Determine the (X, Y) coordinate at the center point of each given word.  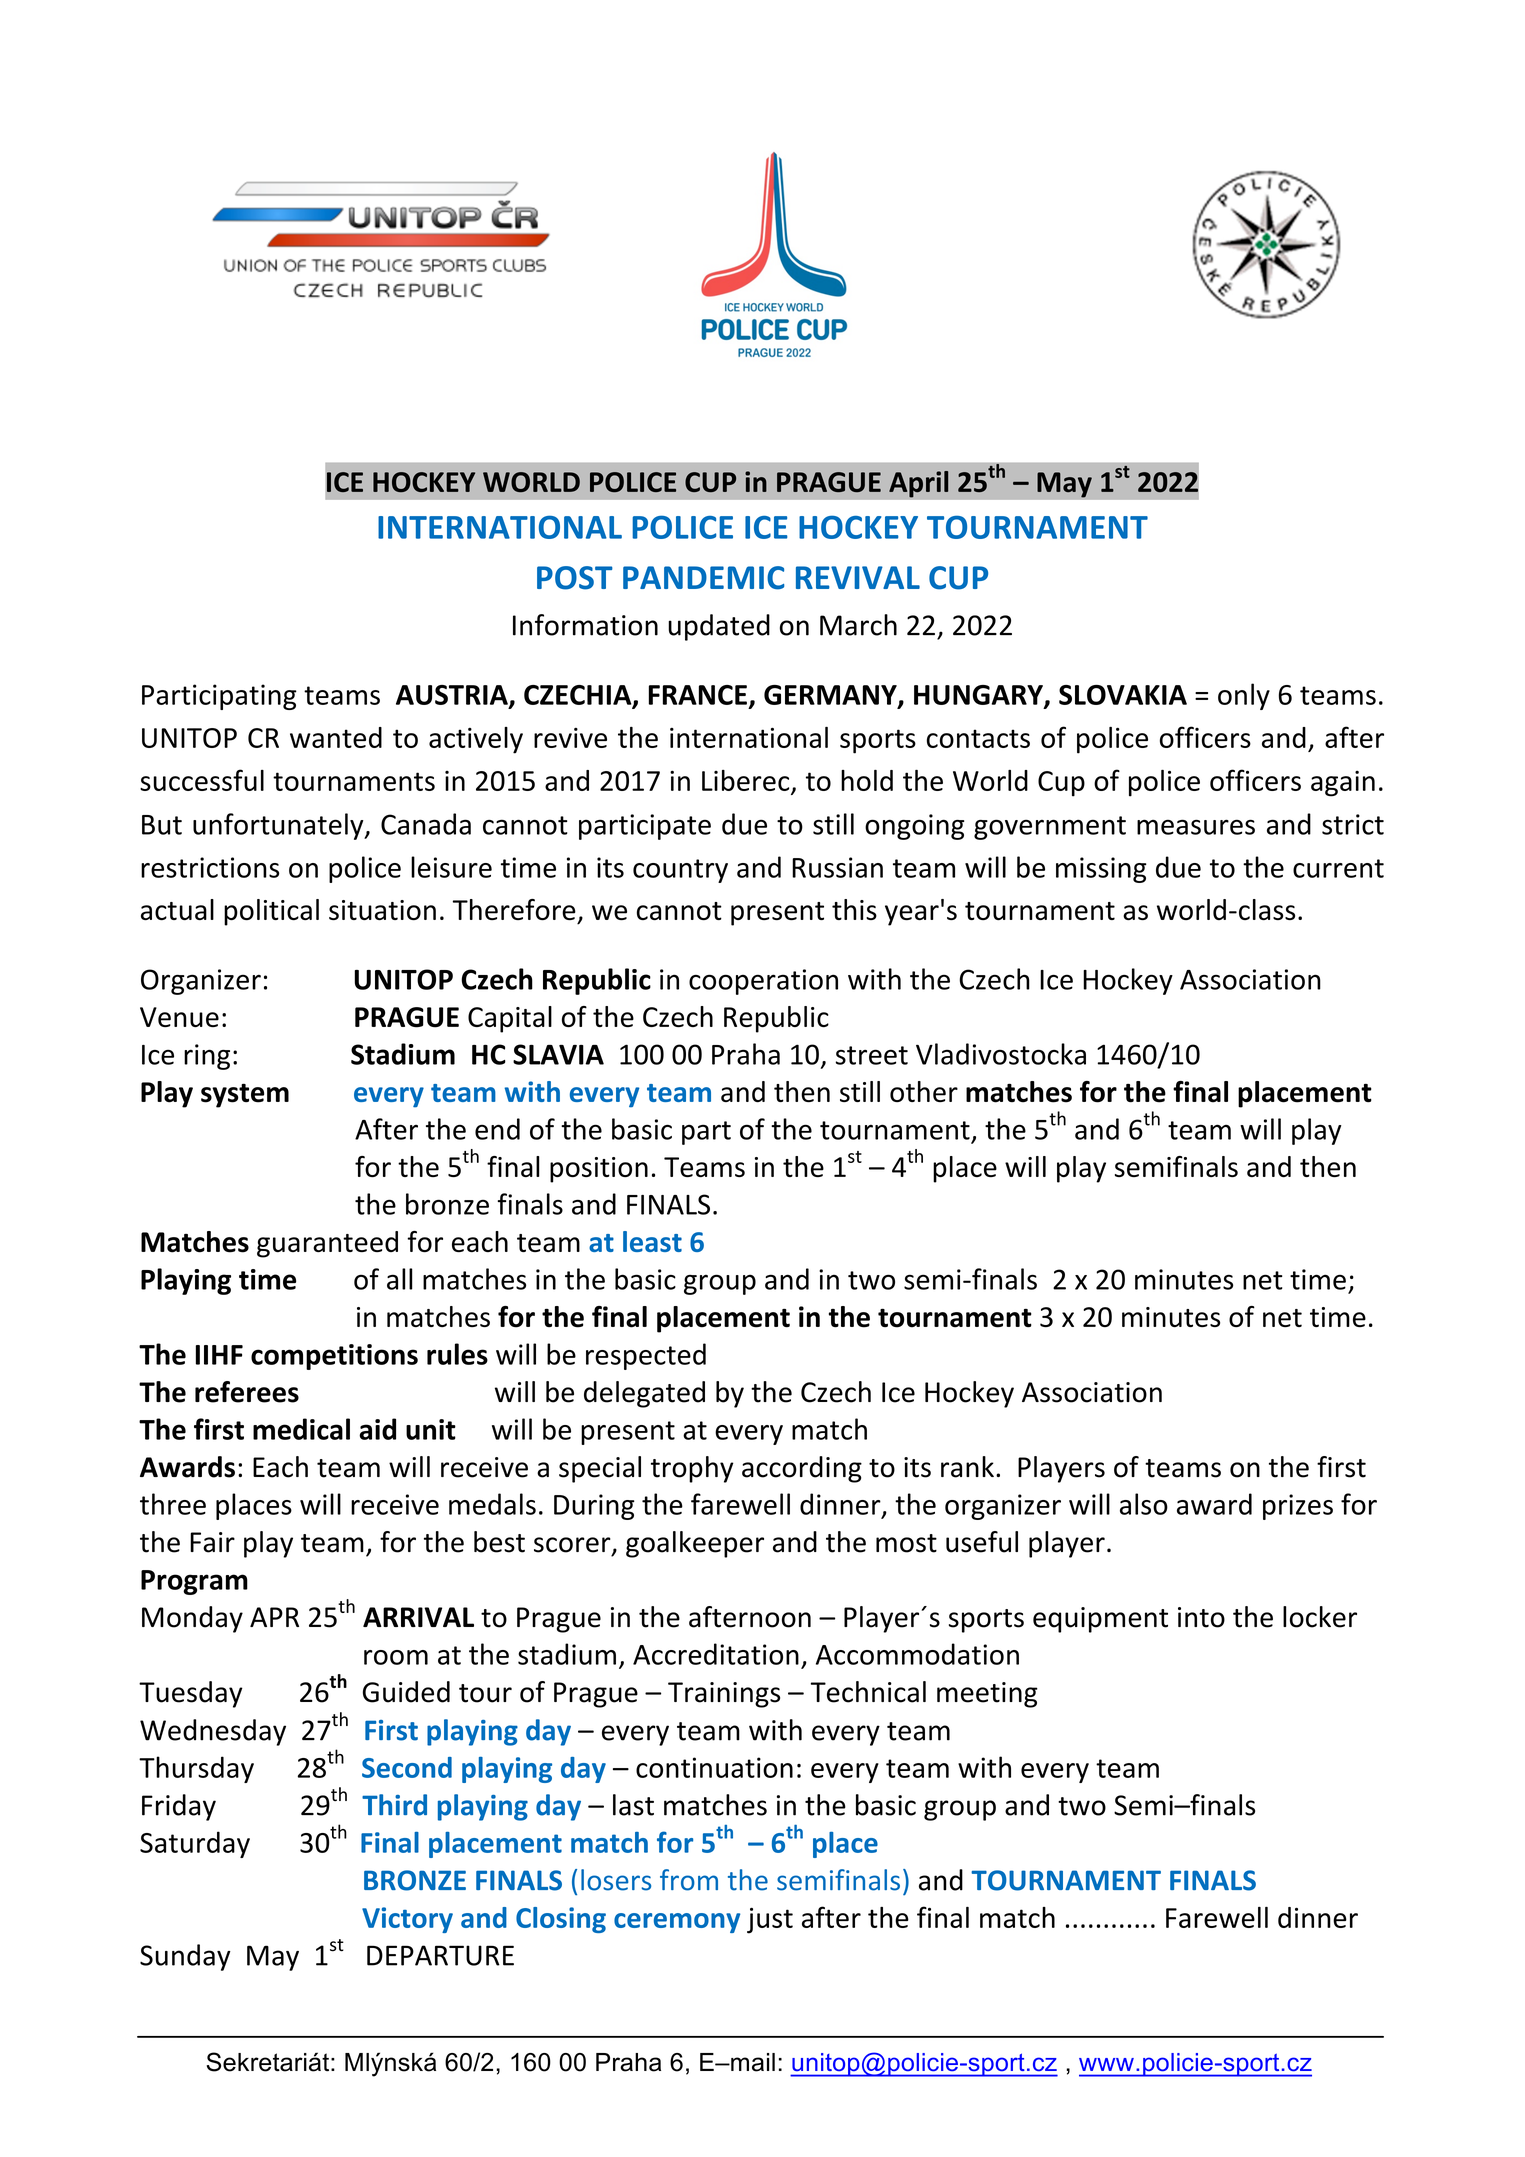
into (1201, 1617)
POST (575, 578)
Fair (212, 1542)
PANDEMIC (704, 578)
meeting (987, 1695)
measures (1196, 827)
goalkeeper (695, 1544)
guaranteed (327, 1244)
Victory (407, 1920)
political (271, 912)
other (924, 1091)
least (652, 1241)
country (680, 871)
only (1244, 696)
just (770, 1920)
